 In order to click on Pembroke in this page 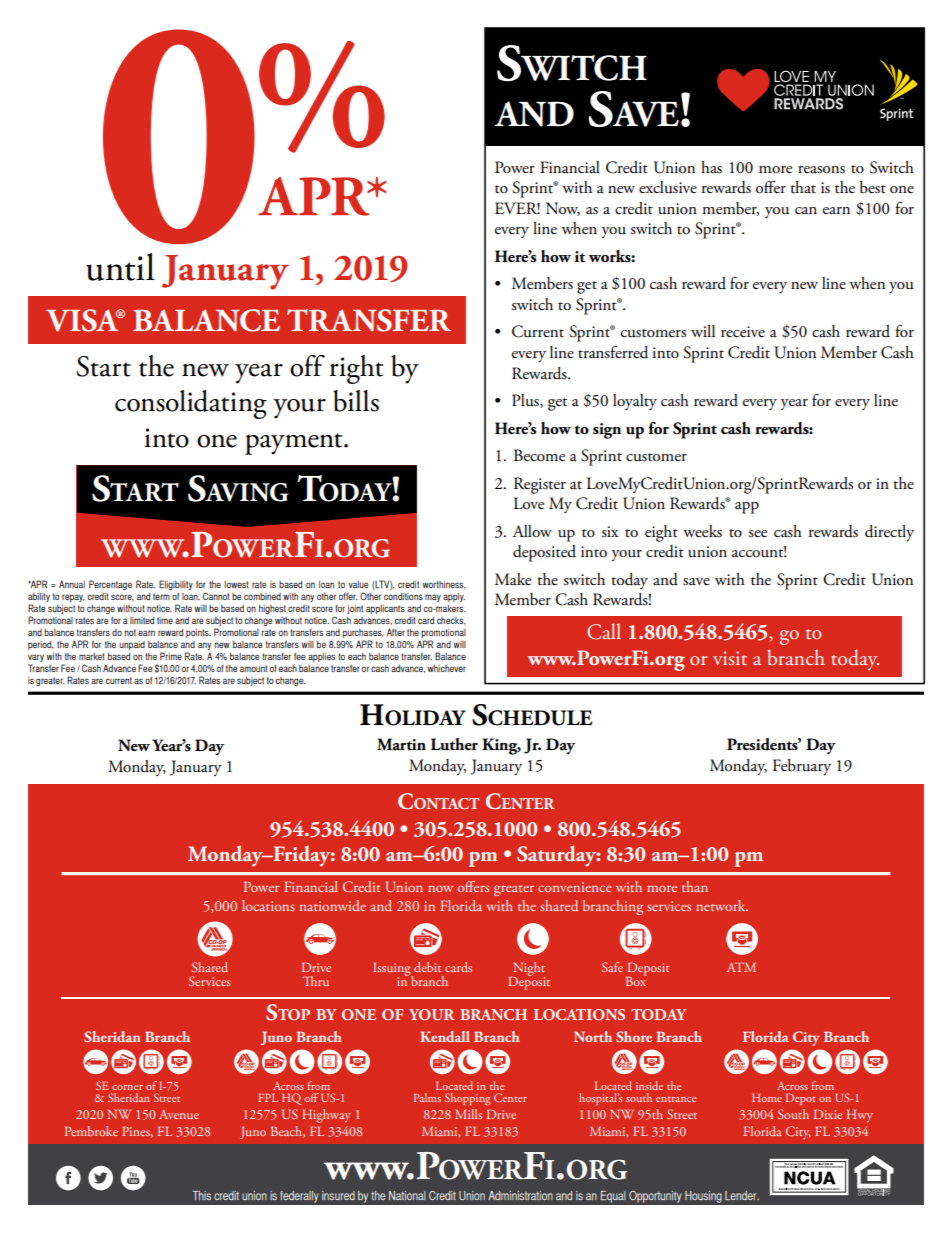, I will do `click(91, 1131)`.
